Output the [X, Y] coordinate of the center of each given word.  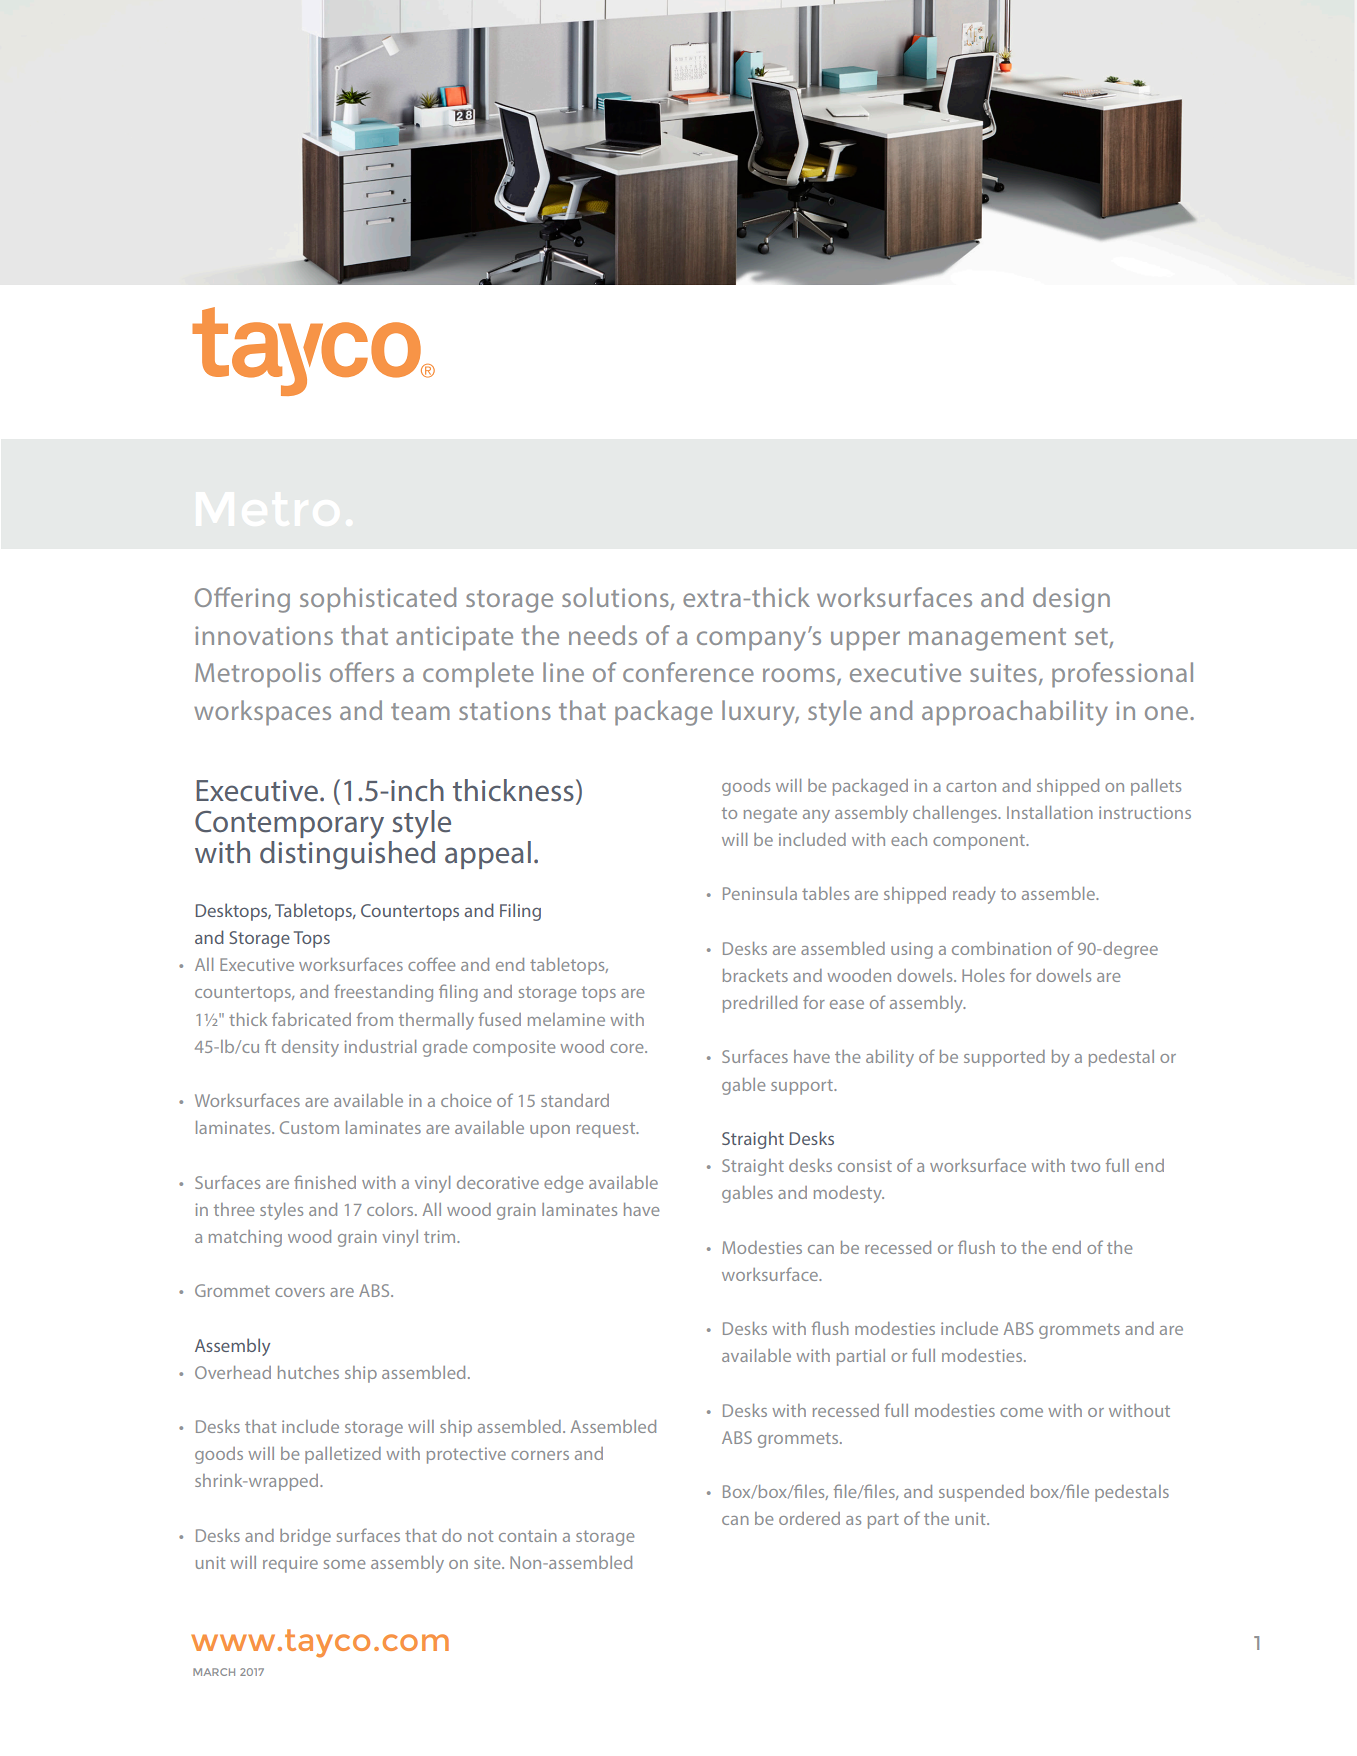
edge [563, 1184]
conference [688, 672]
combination [1001, 948]
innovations [264, 635]
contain [528, 1535]
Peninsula [760, 893]
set [1091, 636]
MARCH [214, 1672]
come [1021, 1412]
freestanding [383, 993]
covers [300, 1292]
